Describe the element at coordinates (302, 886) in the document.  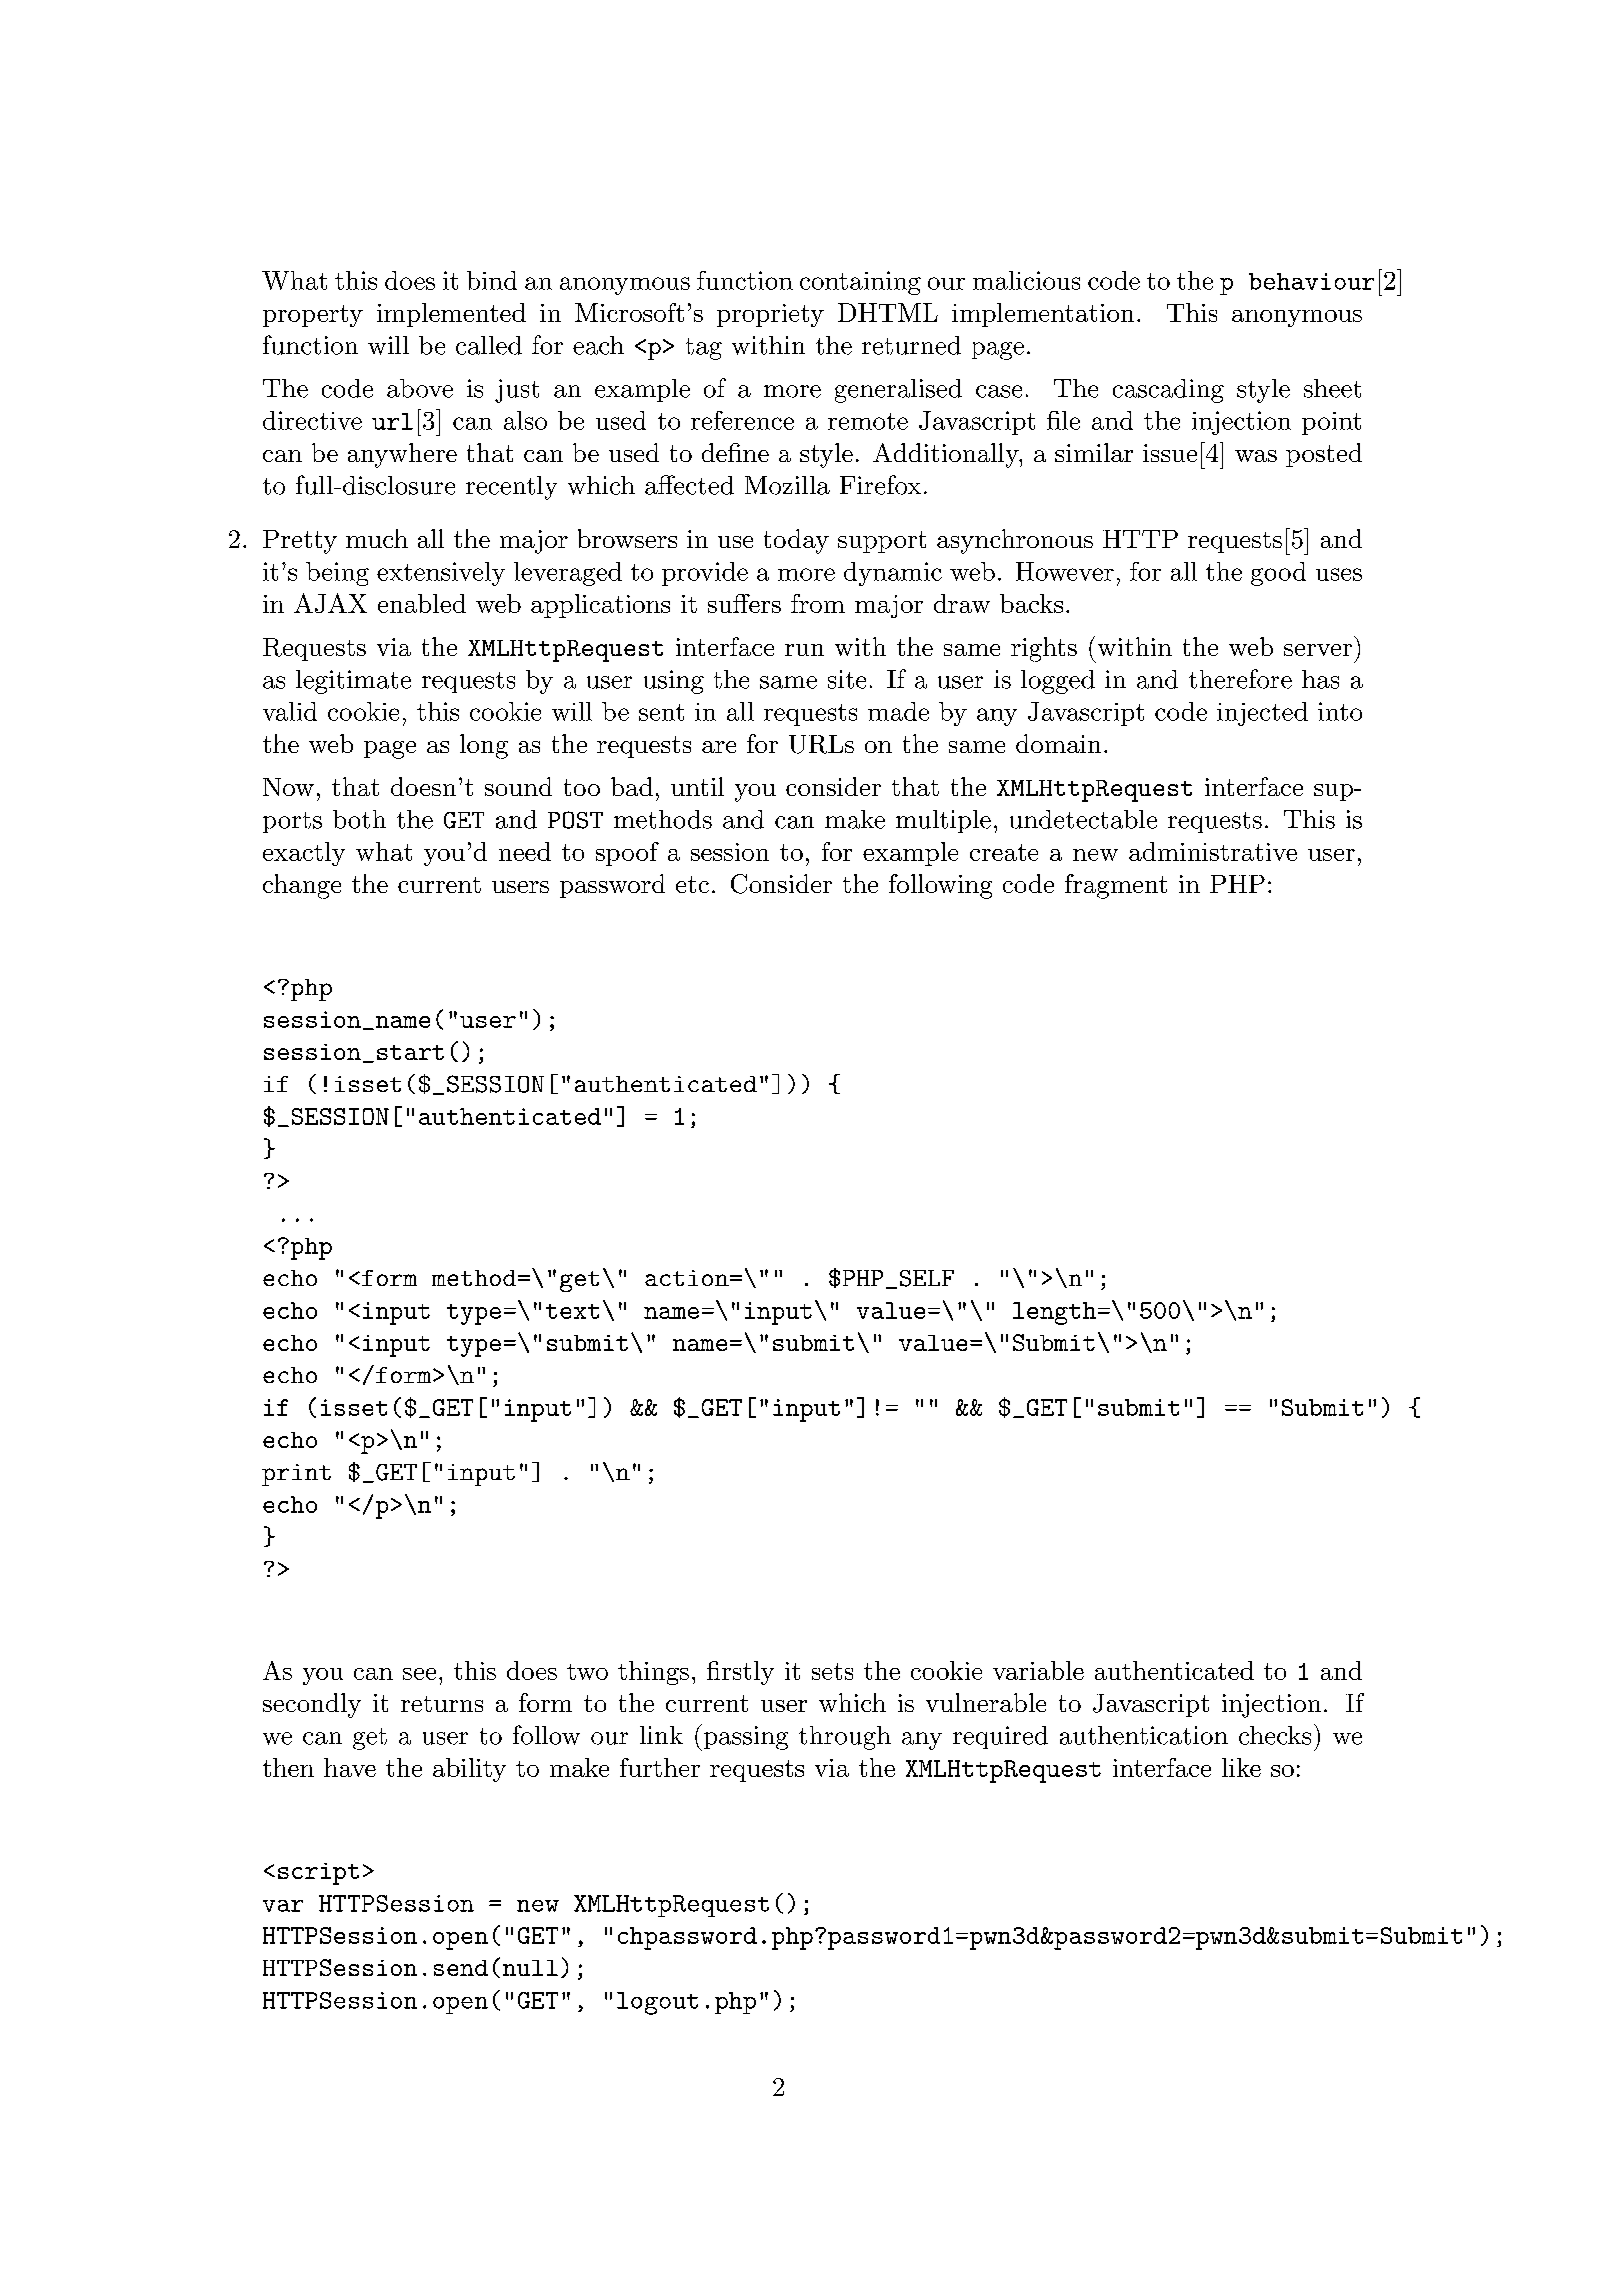
I see `change` at that location.
